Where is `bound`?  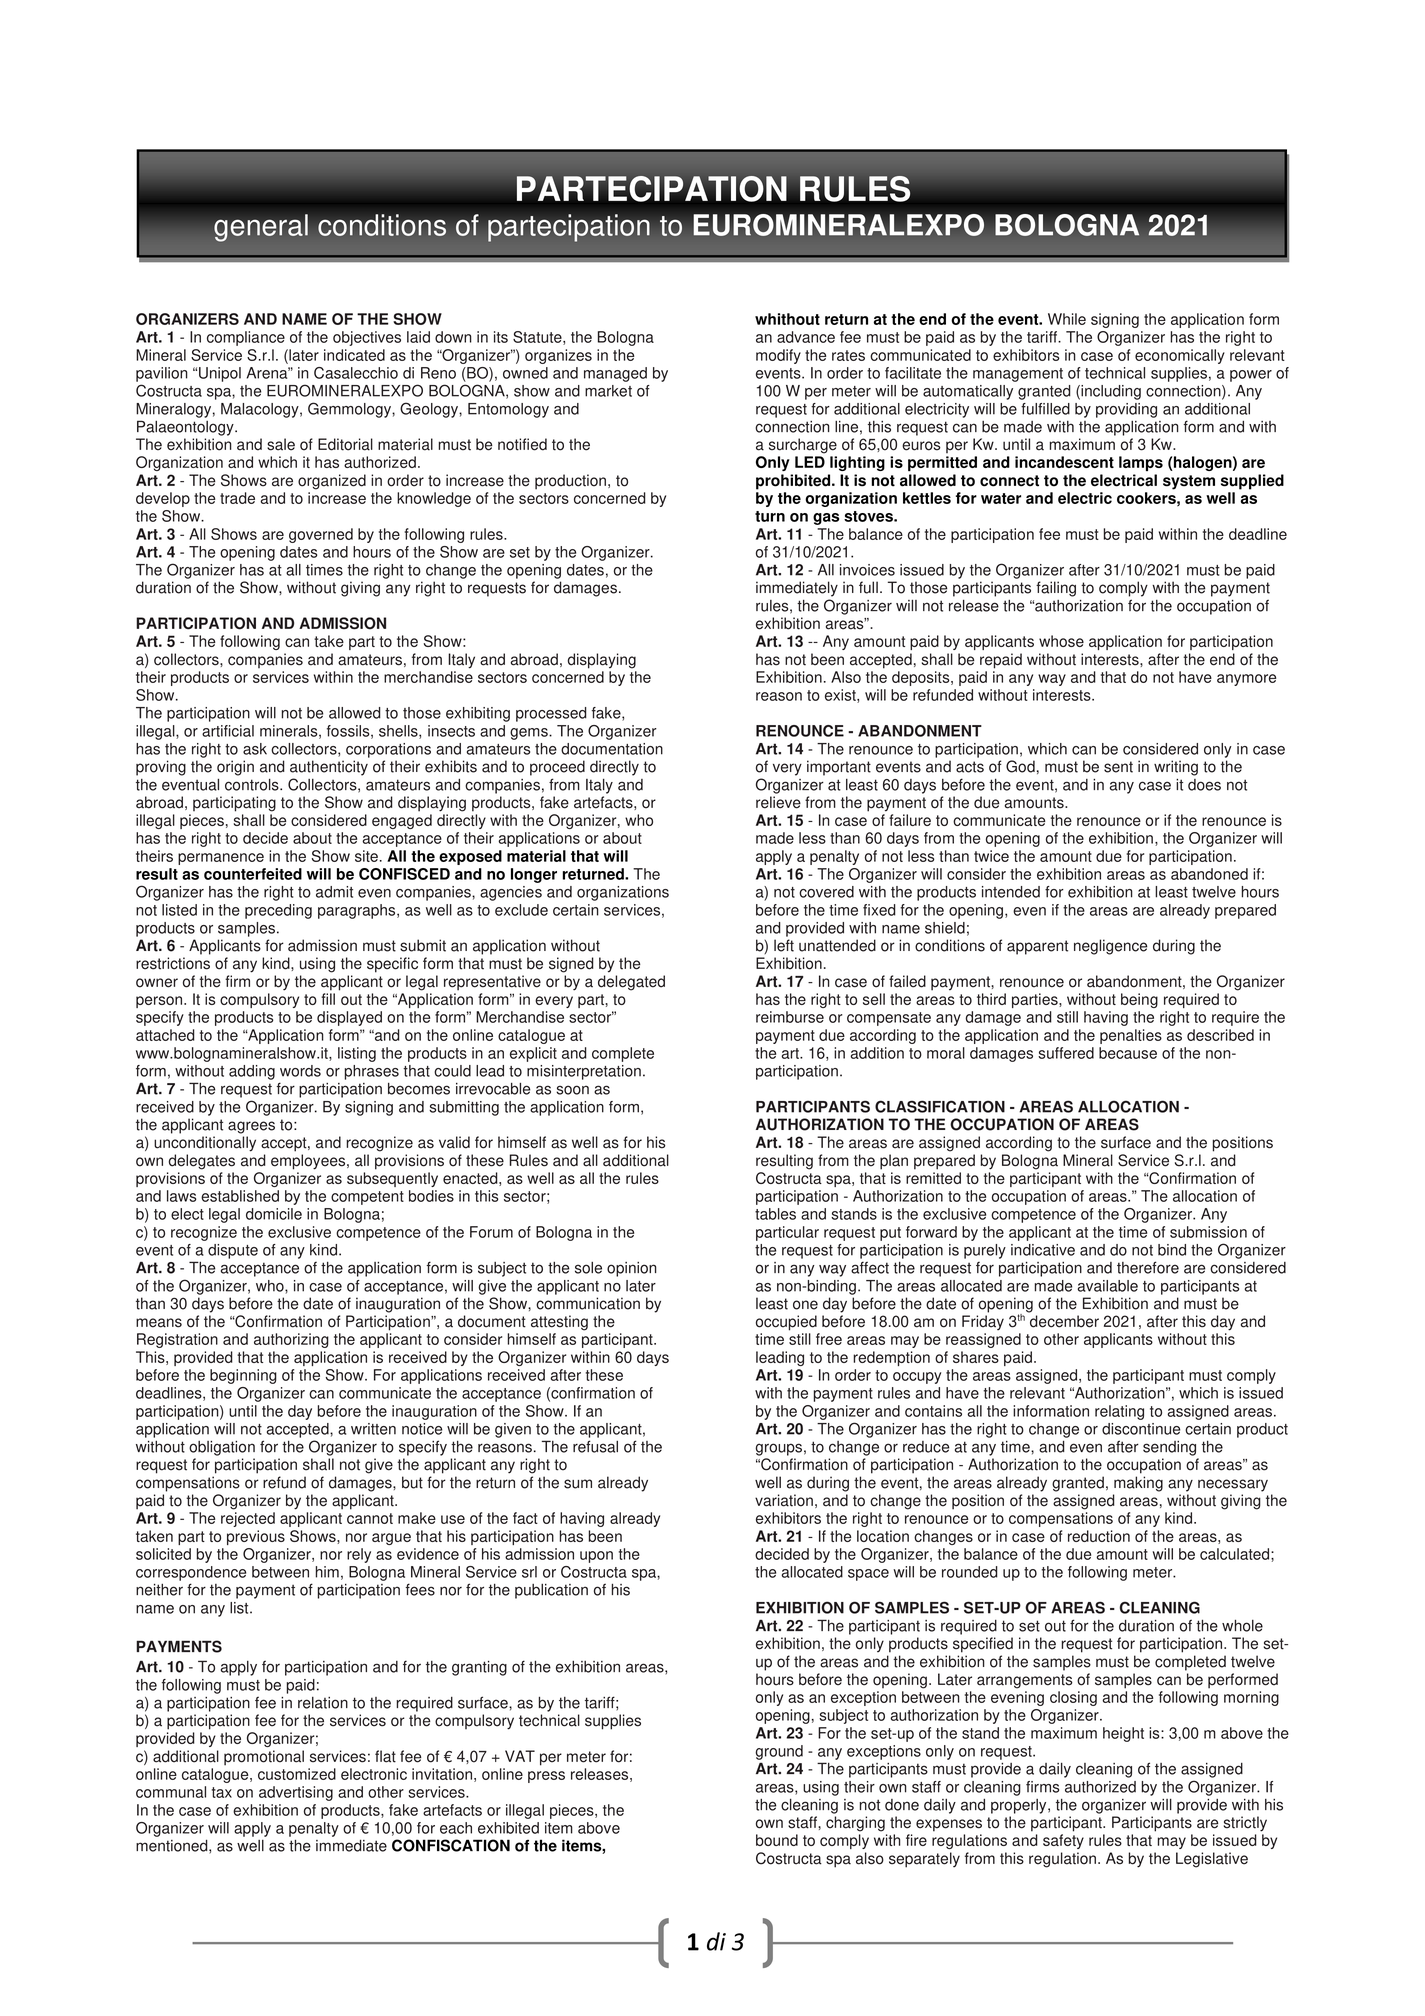
bound is located at coordinates (777, 1840).
